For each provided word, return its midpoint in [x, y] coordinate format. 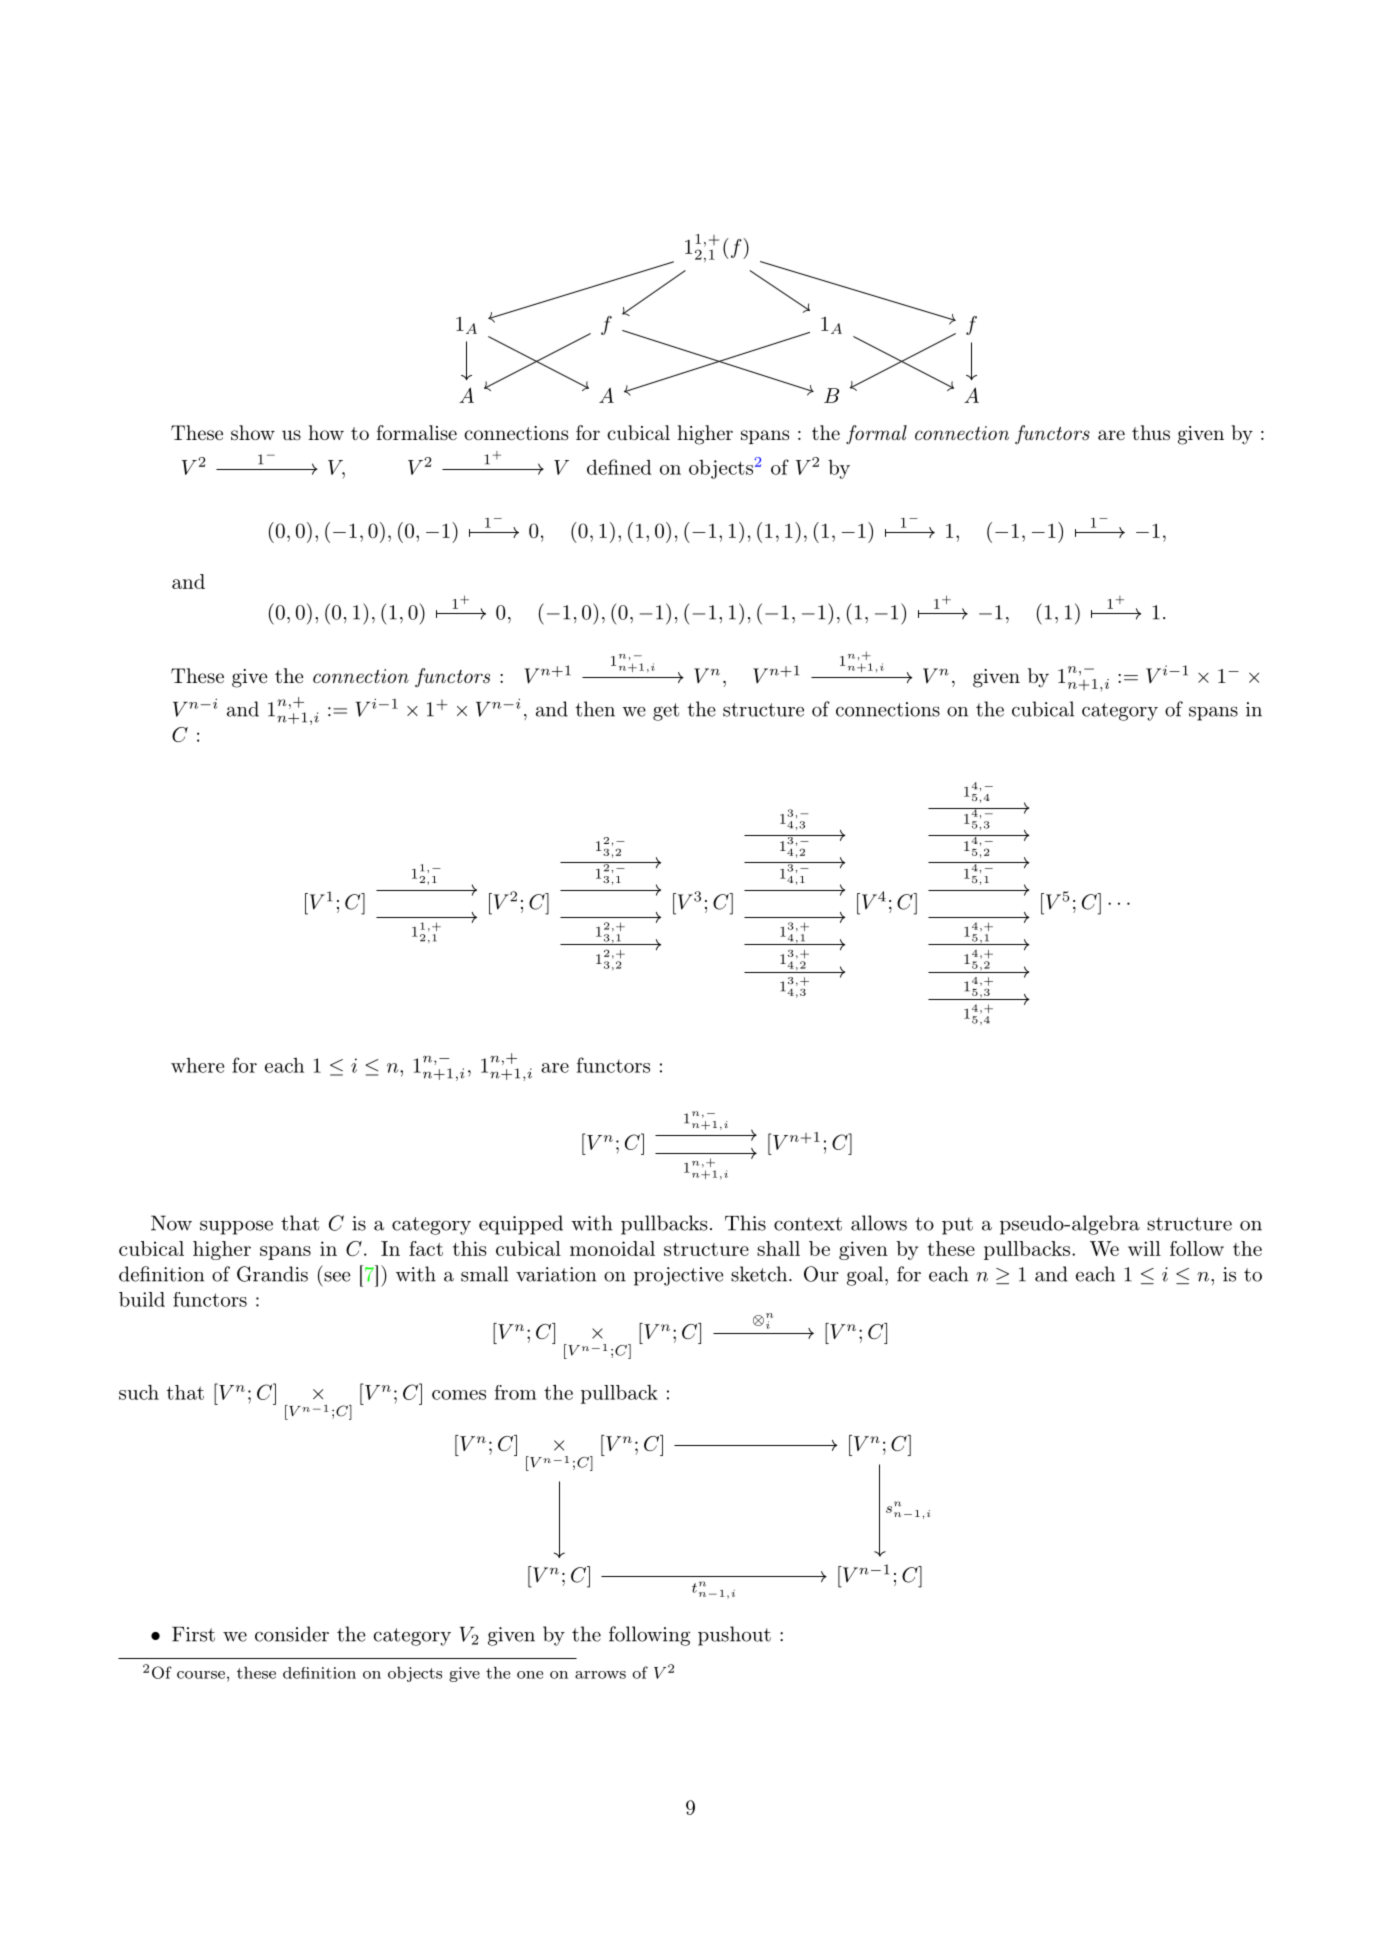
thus [1151, 432]
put [957, 1226]
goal [865, 1276]
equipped [521, 1225]
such [139, 1392]
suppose [236, 1227]
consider [292, 1634]
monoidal [612, 1248]
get [666, 712]
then [595, 709]
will [1144, 1248]
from [516, 1392]
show [253, 432]
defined [619, 467]
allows [879, 1223]
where [197, 1065]
